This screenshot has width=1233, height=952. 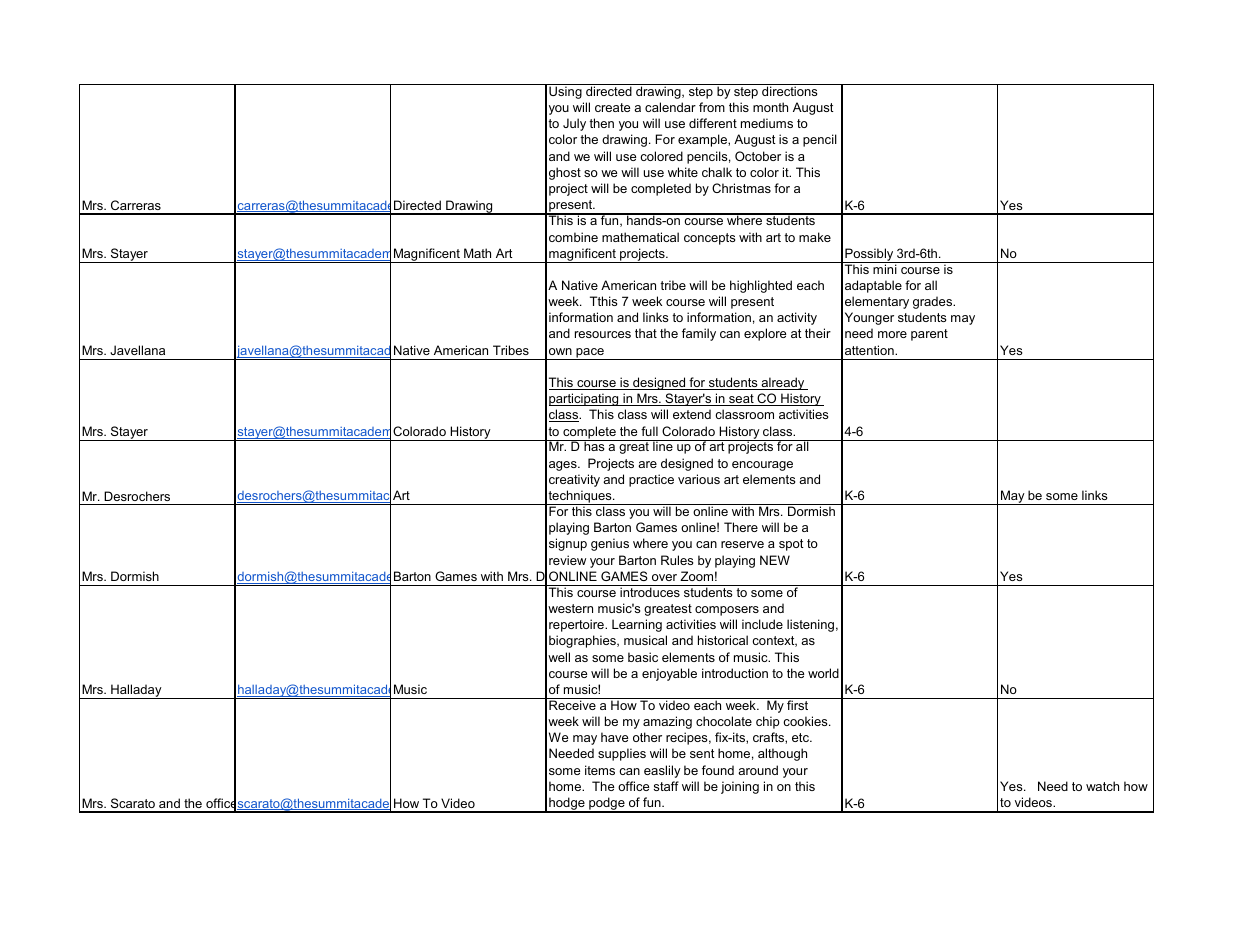 I want to click on create, so click(x=612, y=107).
